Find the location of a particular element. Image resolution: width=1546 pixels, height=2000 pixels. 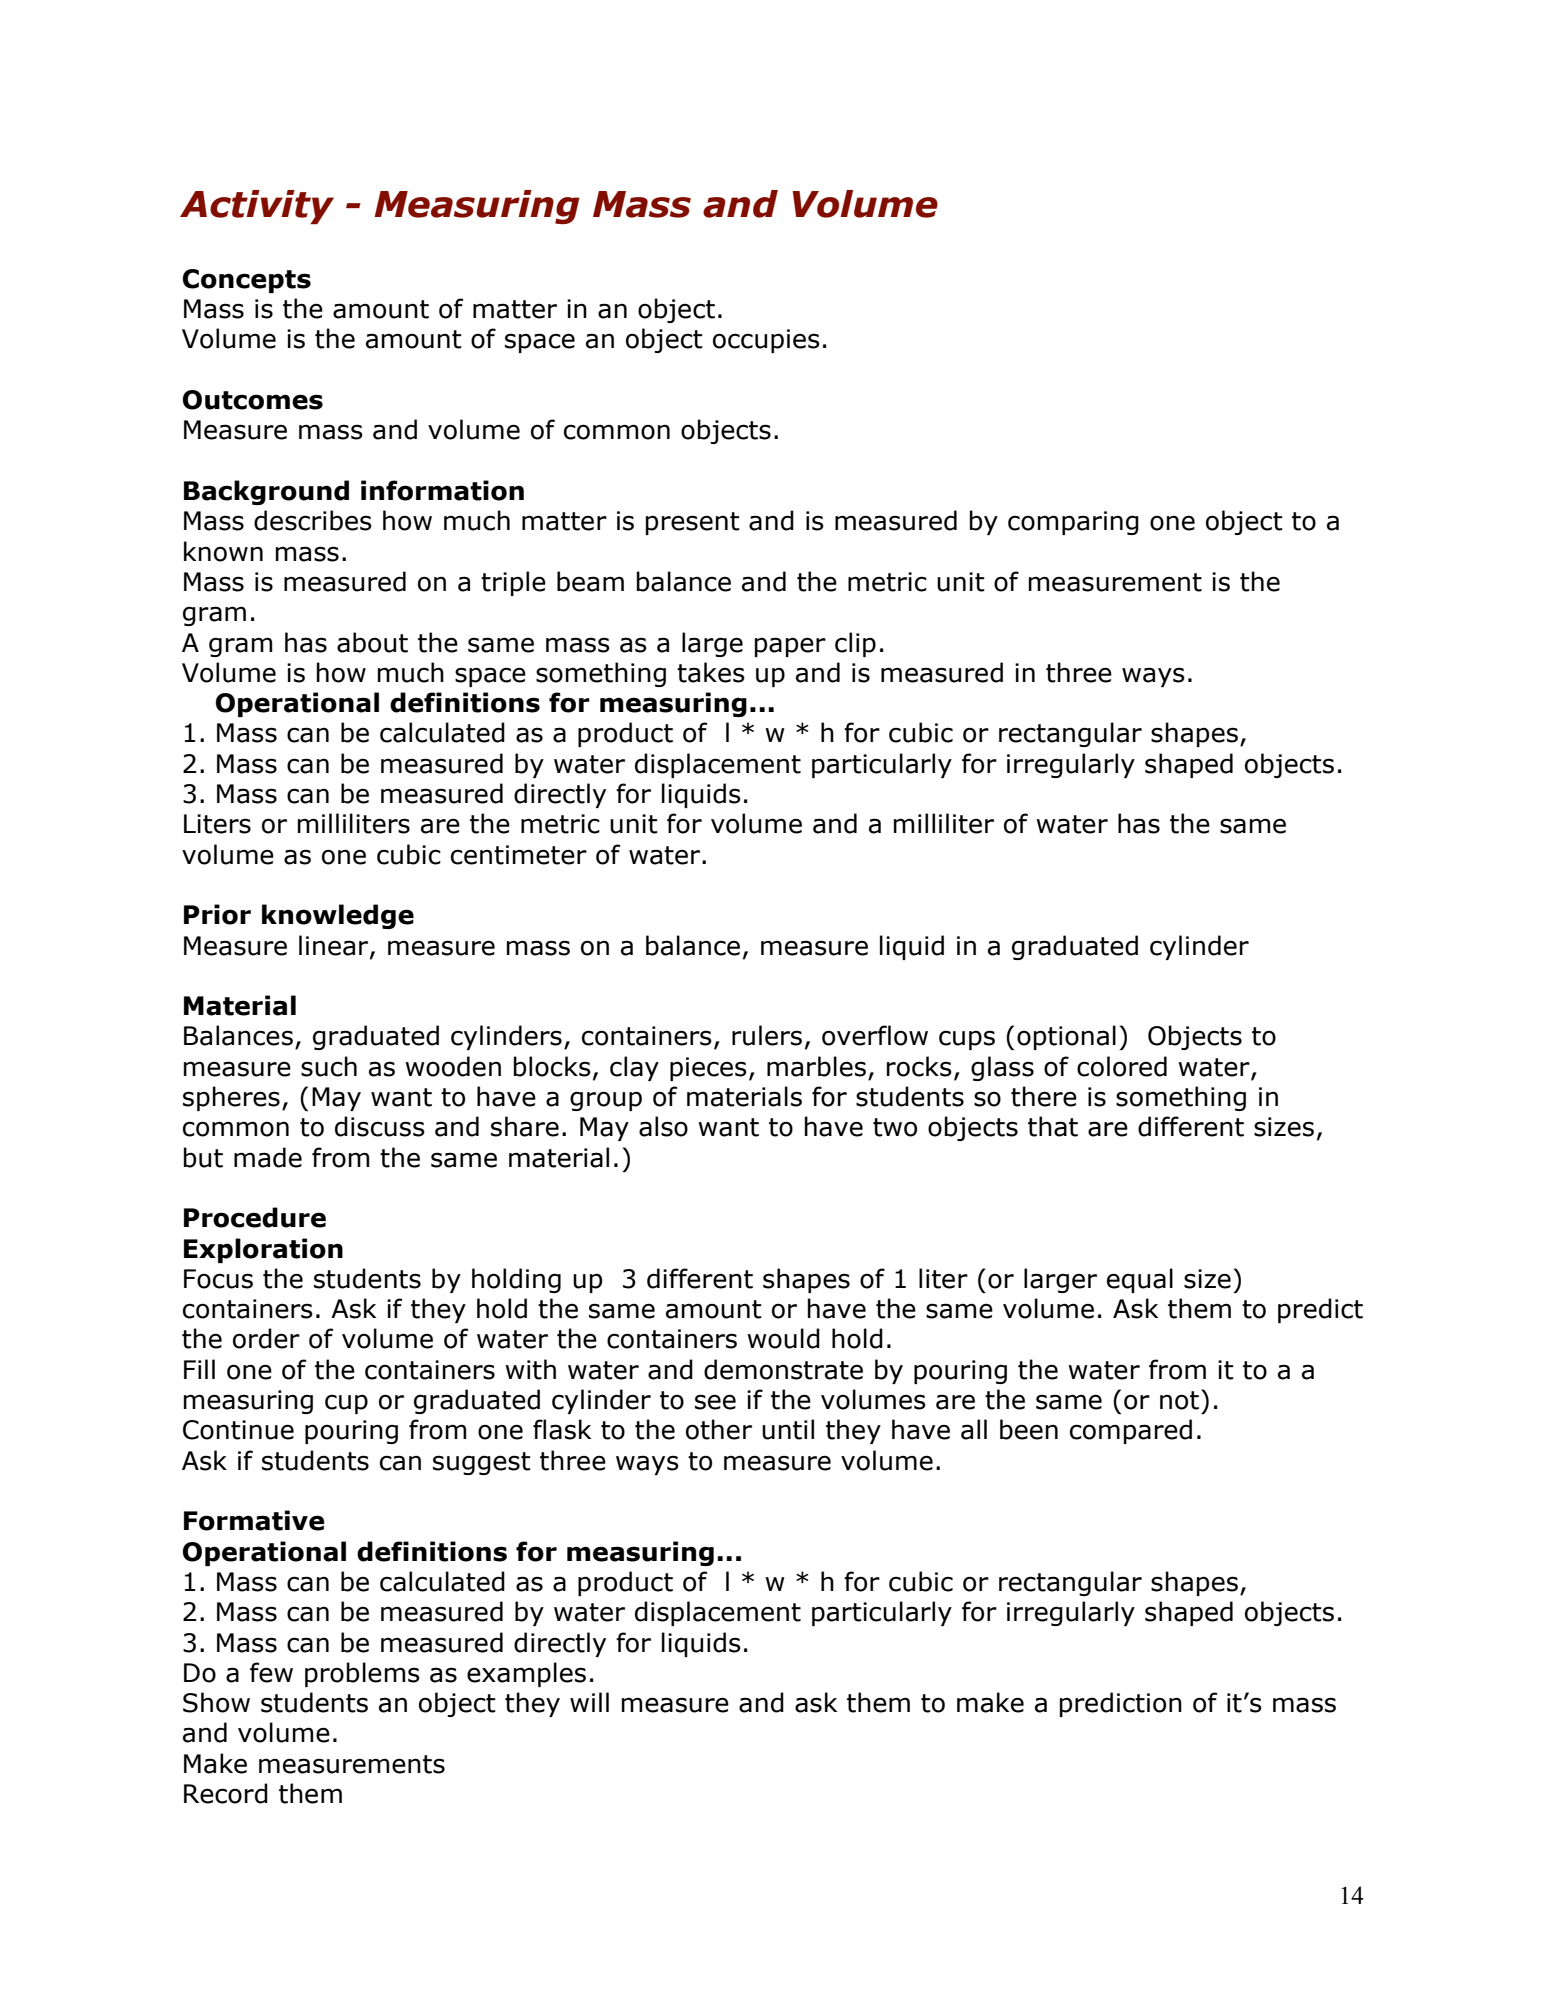

comparing is located at coordinates (1073, 523).
